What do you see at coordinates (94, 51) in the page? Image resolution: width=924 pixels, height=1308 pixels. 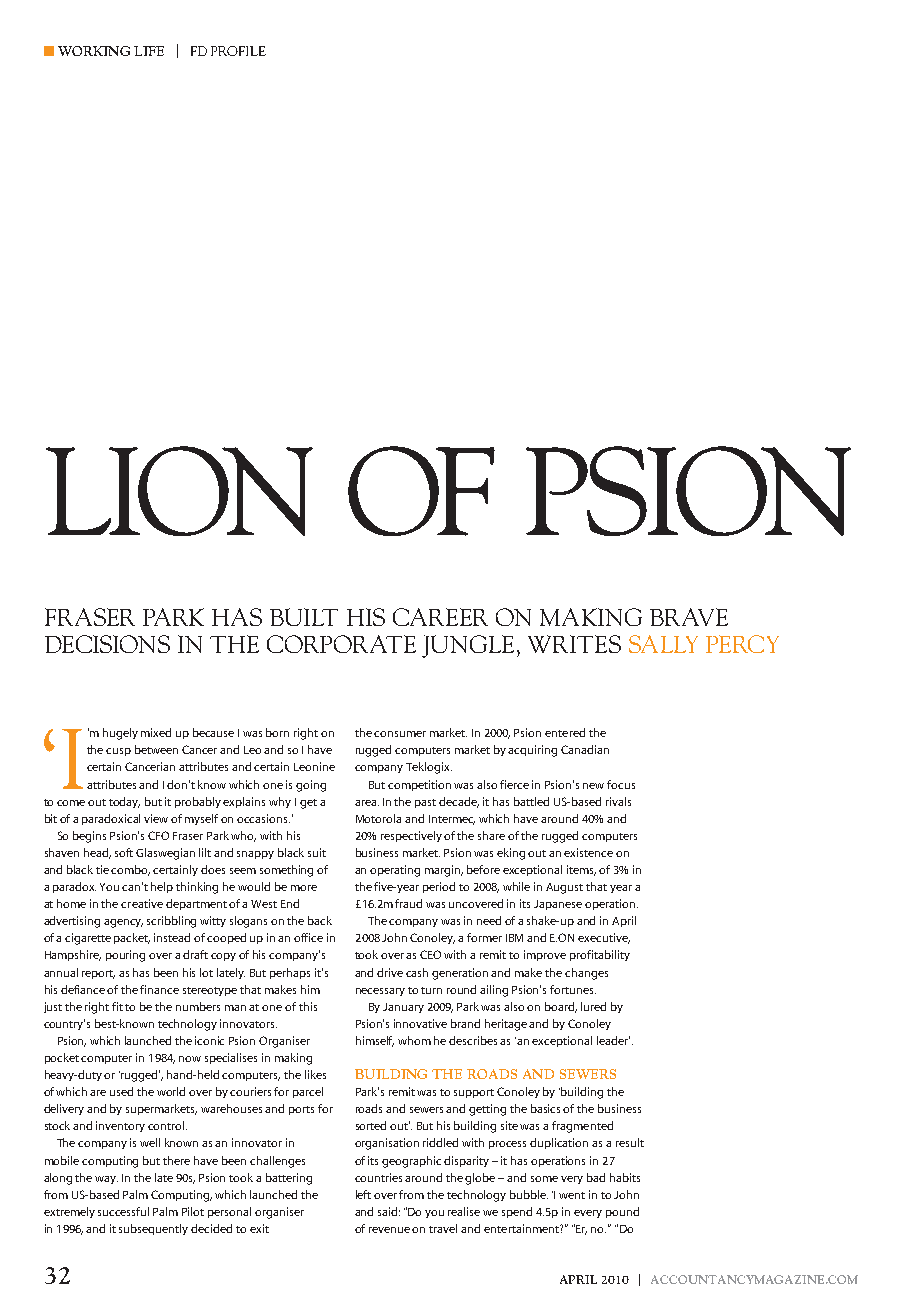 I see `WORKING` at bounding box center [94, 51].
